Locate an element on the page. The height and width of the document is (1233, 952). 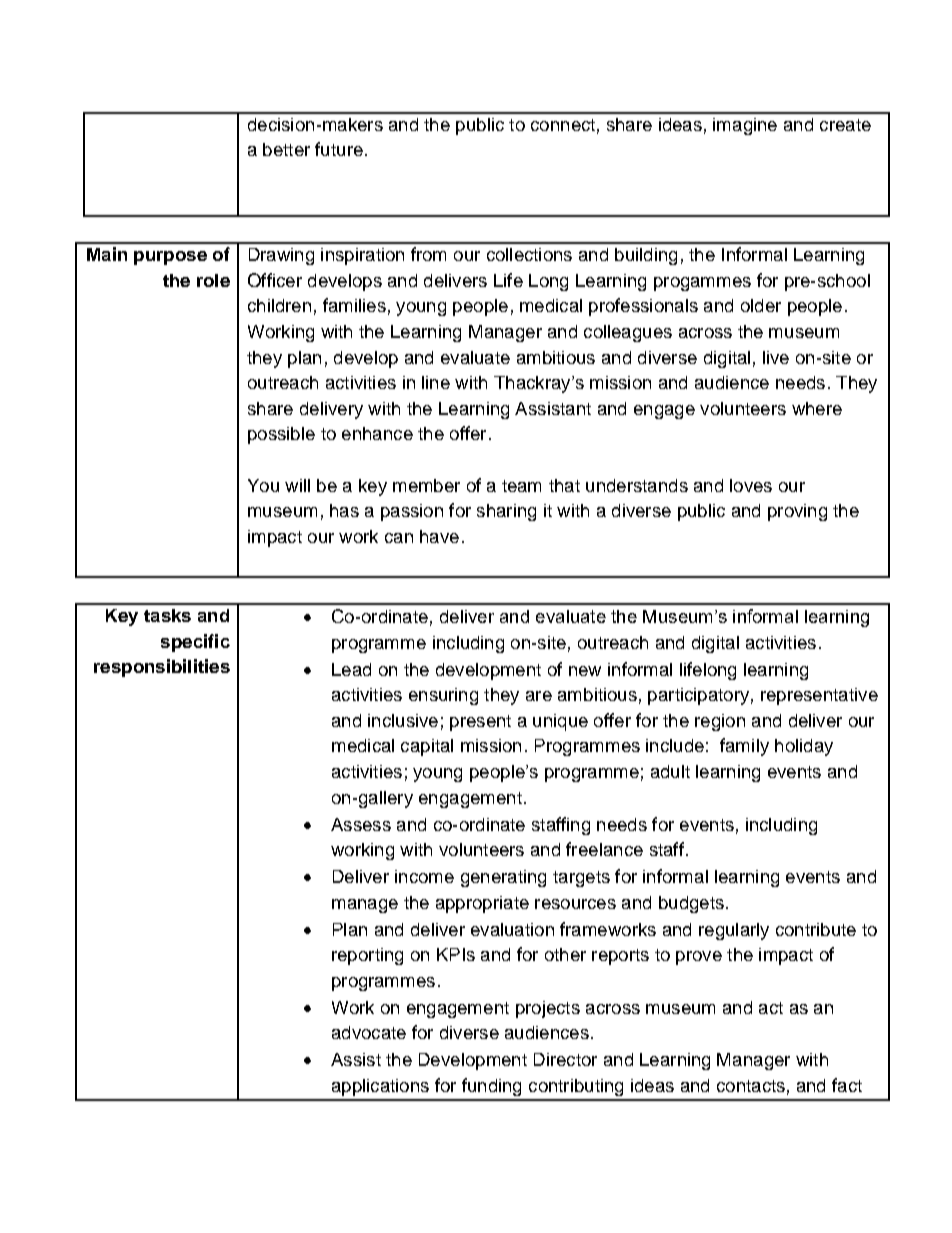
possible is located at coordinates (281, 435).
